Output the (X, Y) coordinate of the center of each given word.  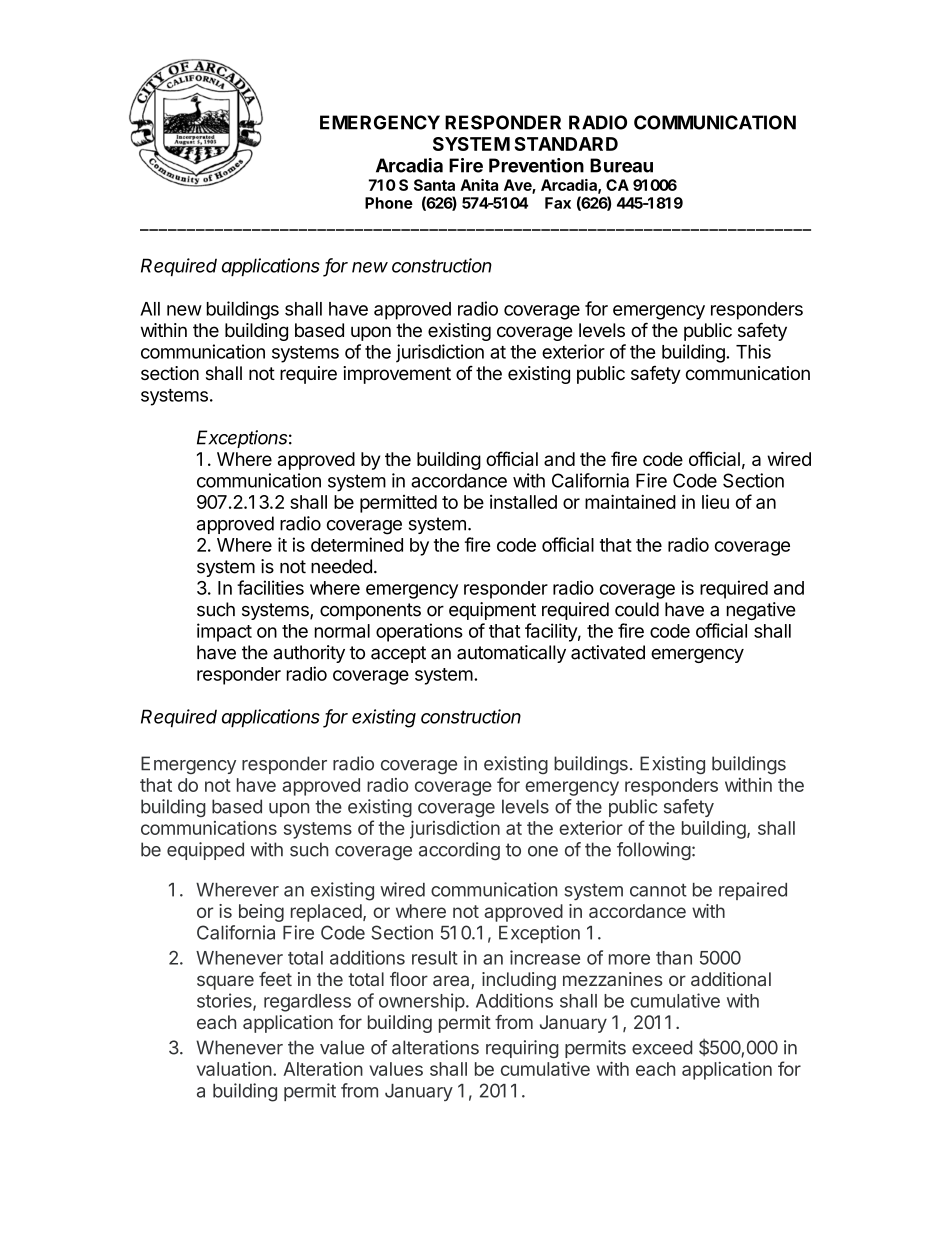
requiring (522, 1049)
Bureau (621, 165)
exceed (662, 1047)
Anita (479, 185)
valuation (234, 1069)
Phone (389, 203)
